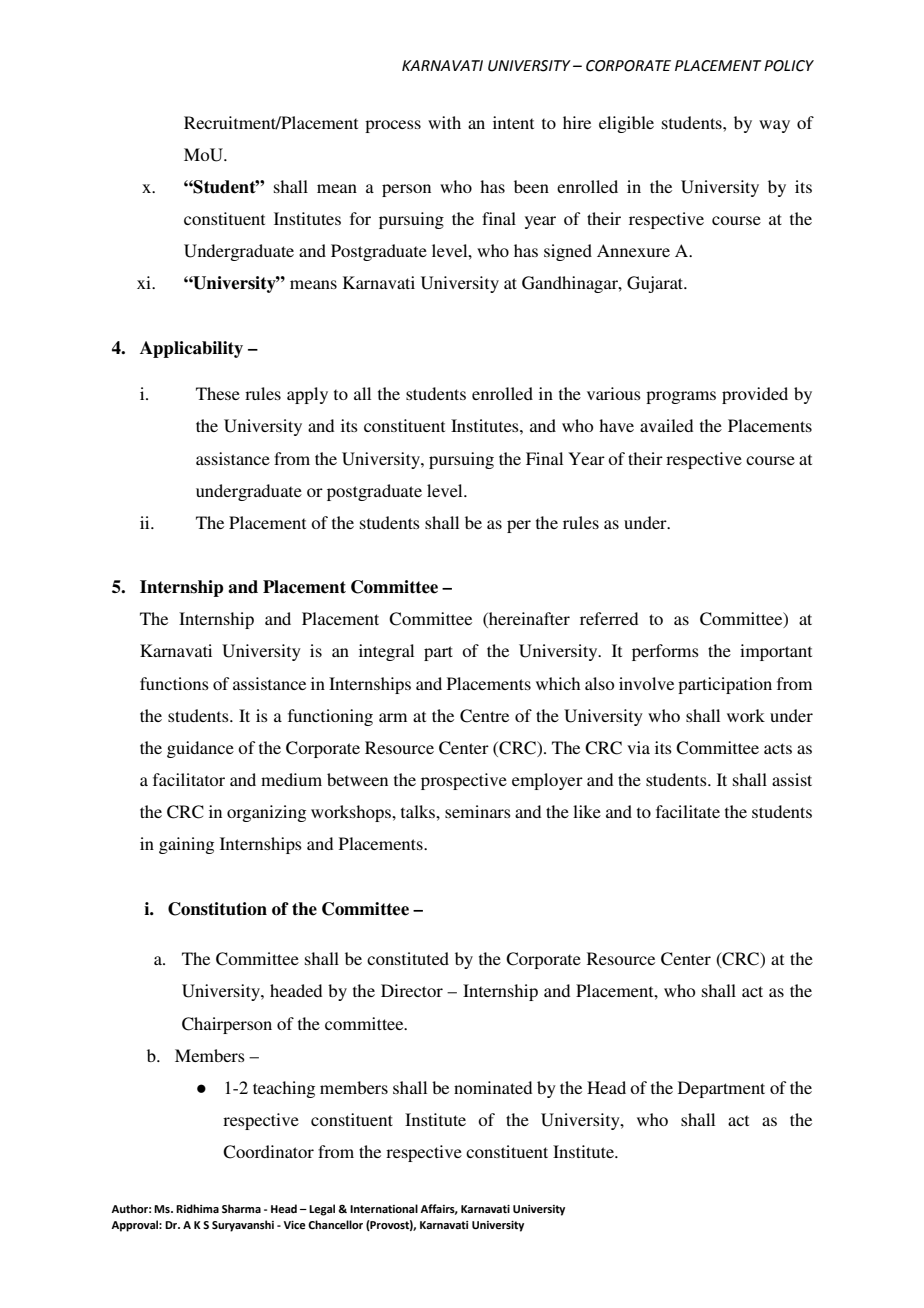 The height and width of the screenshot is (1308, 924). I want to click on functions, so click(174, 683).
